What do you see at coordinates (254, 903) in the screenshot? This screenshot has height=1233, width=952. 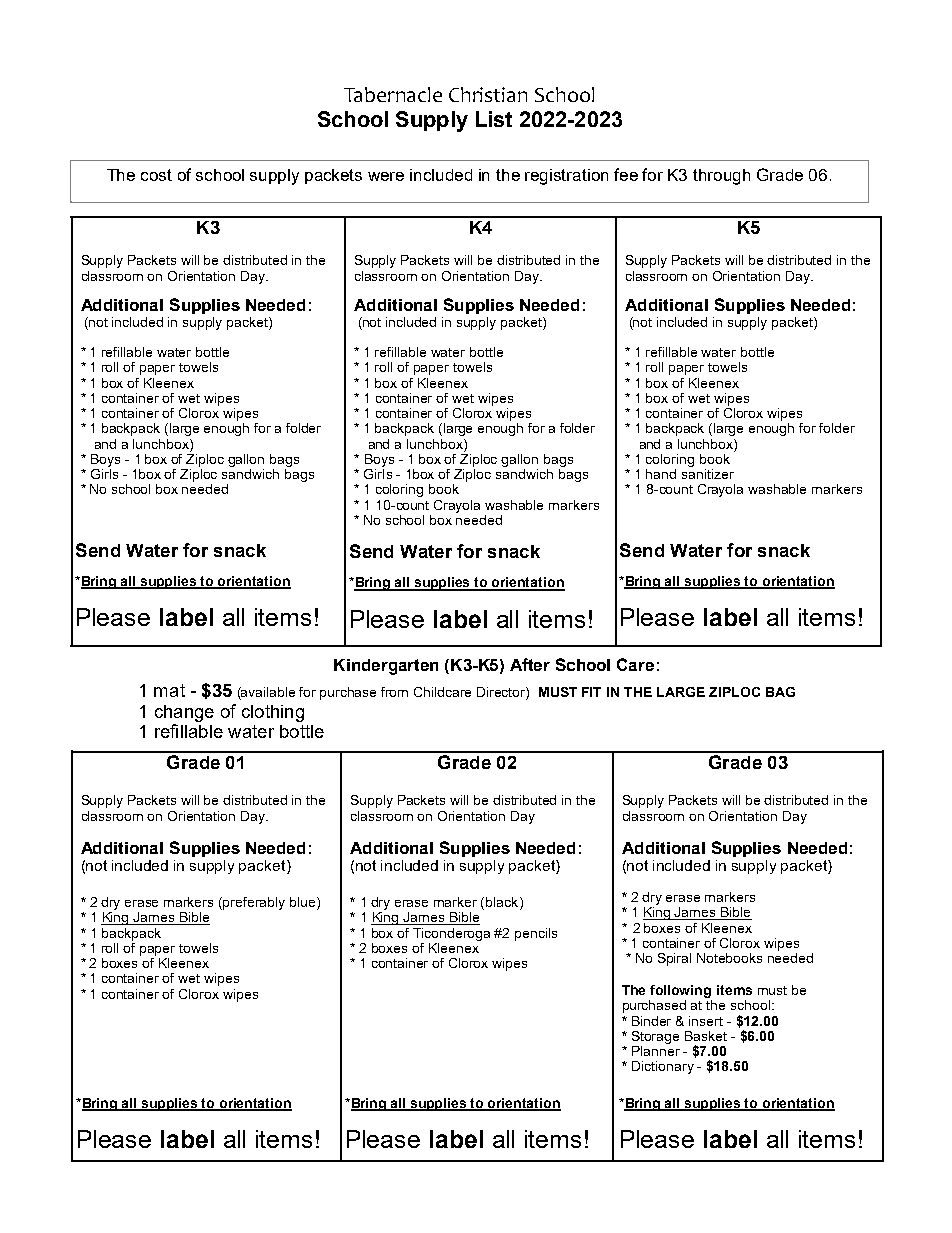 I see `preferably` at bounding box center [254, 903].
